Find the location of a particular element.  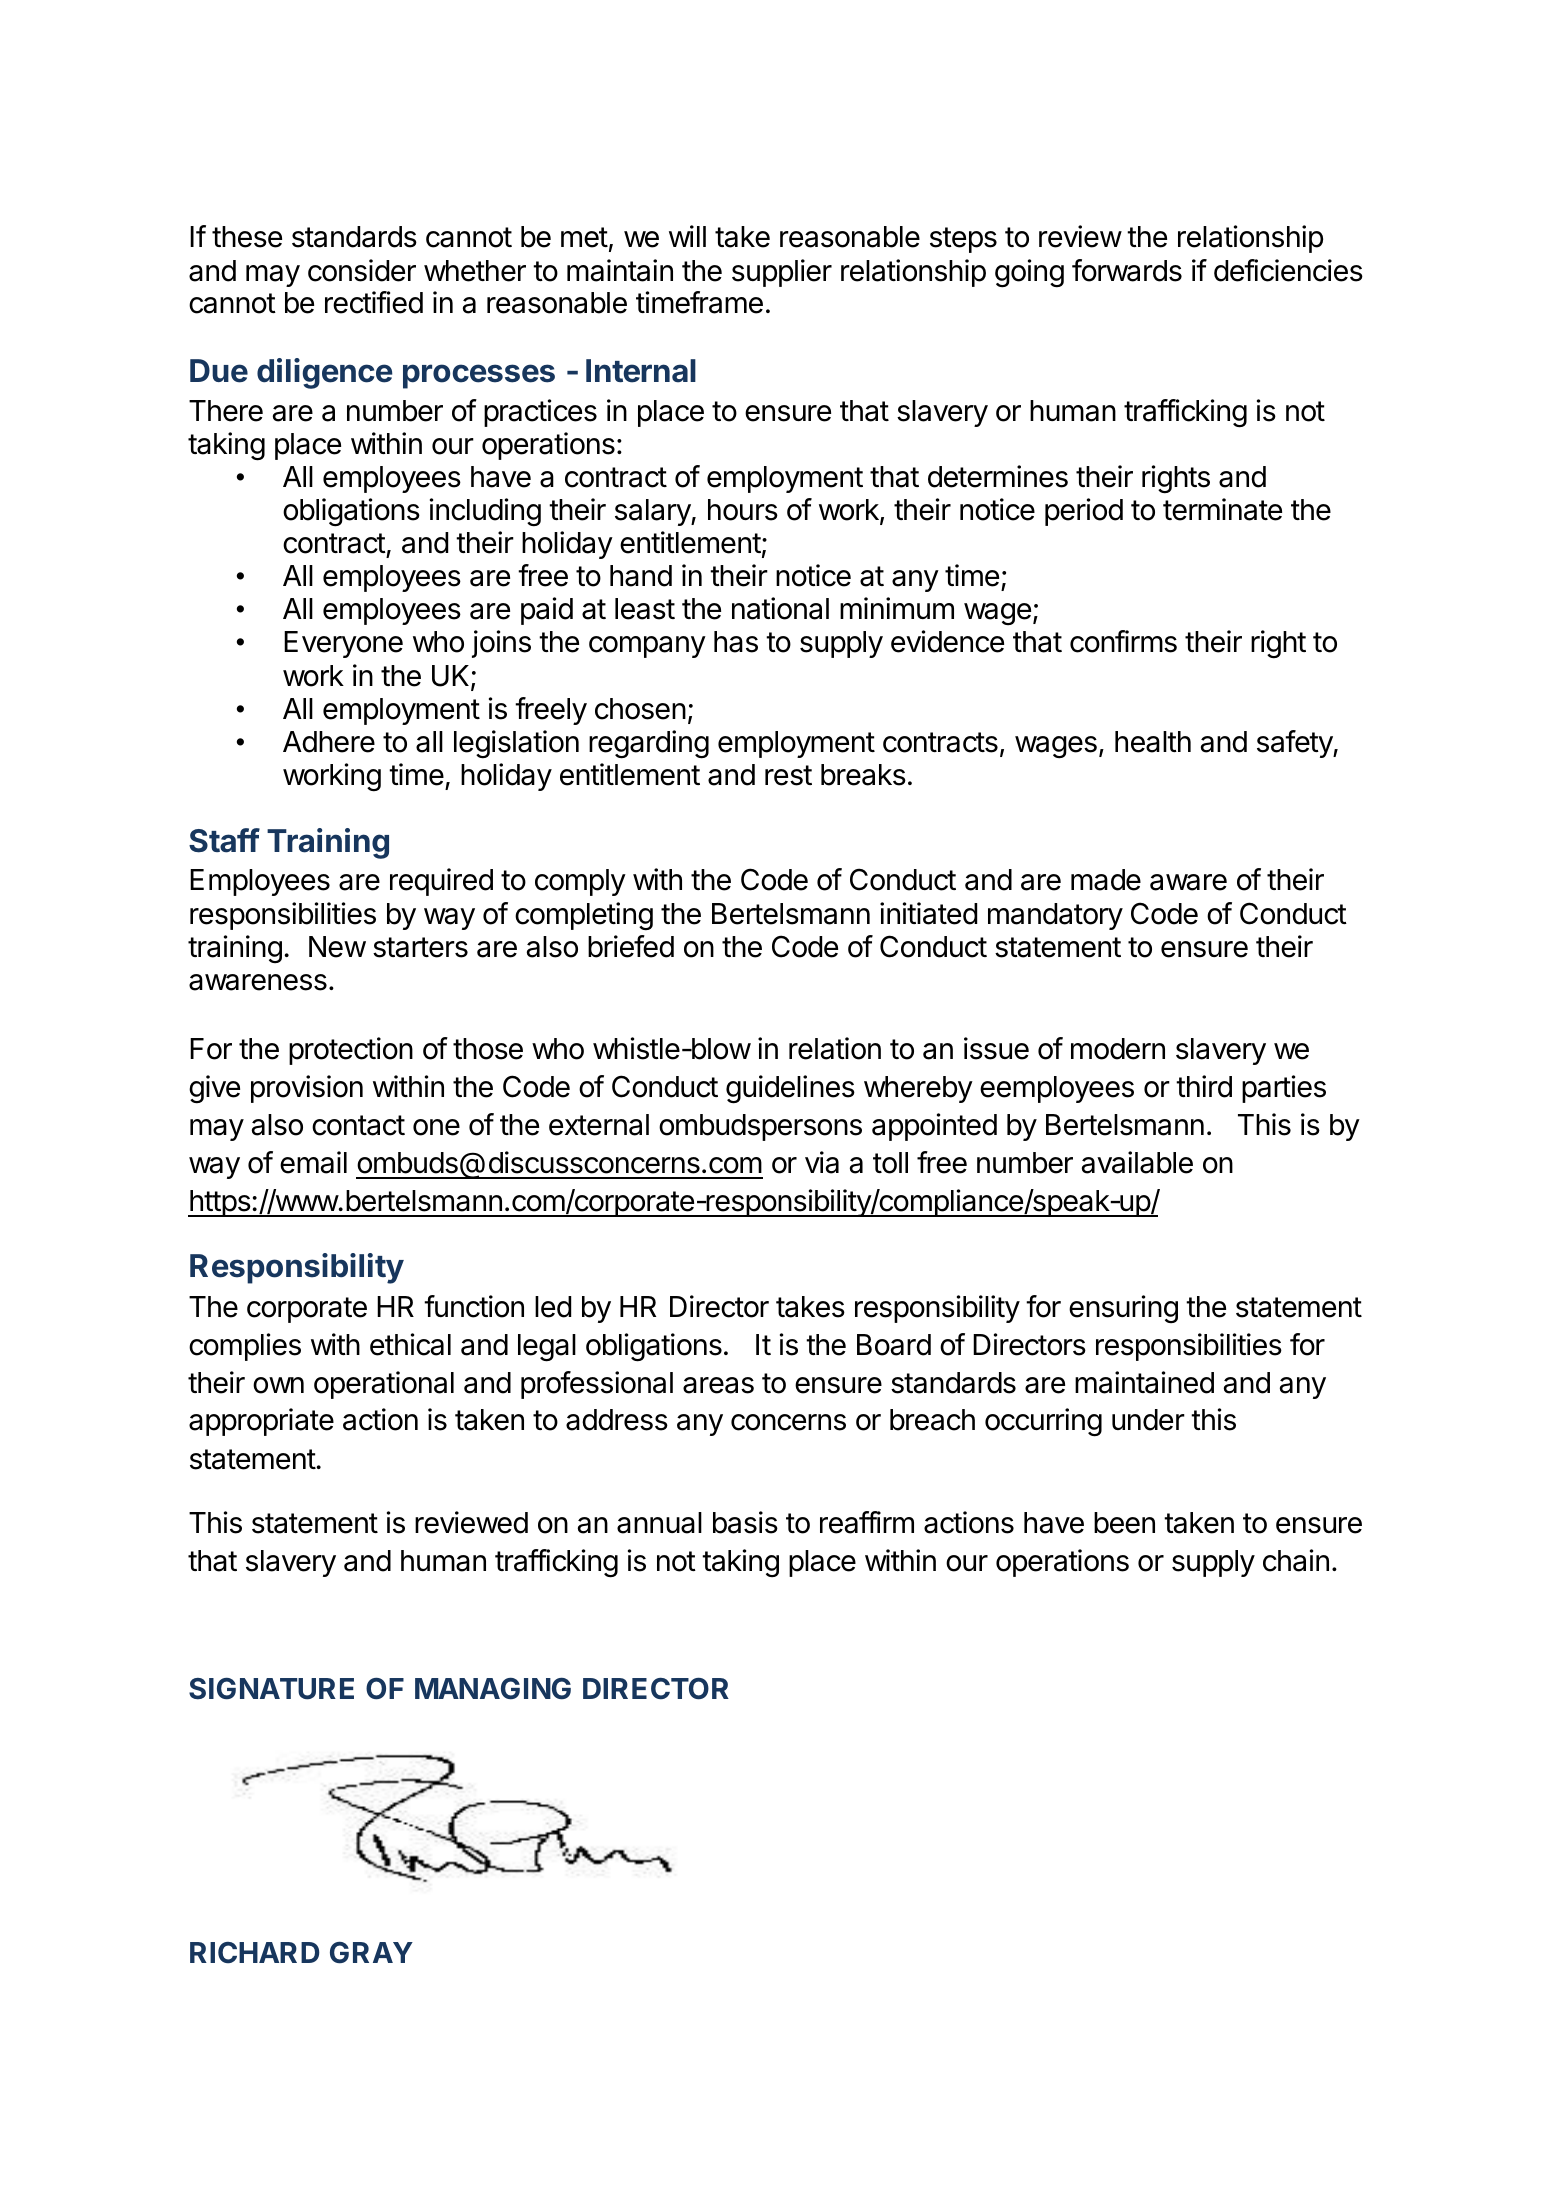

basis is located at coordinates (745, 1522).
